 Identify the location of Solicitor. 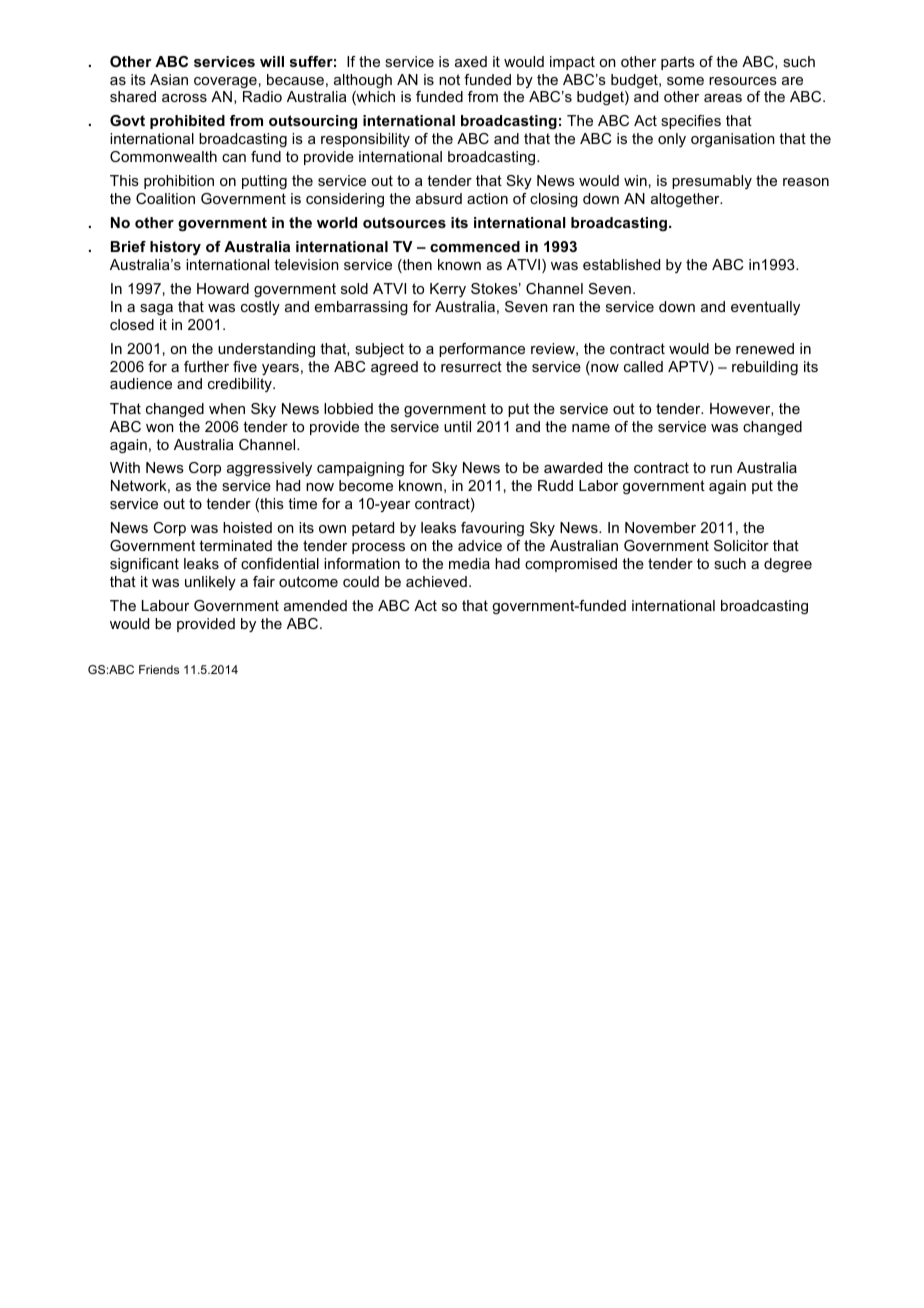
(741, 545).
